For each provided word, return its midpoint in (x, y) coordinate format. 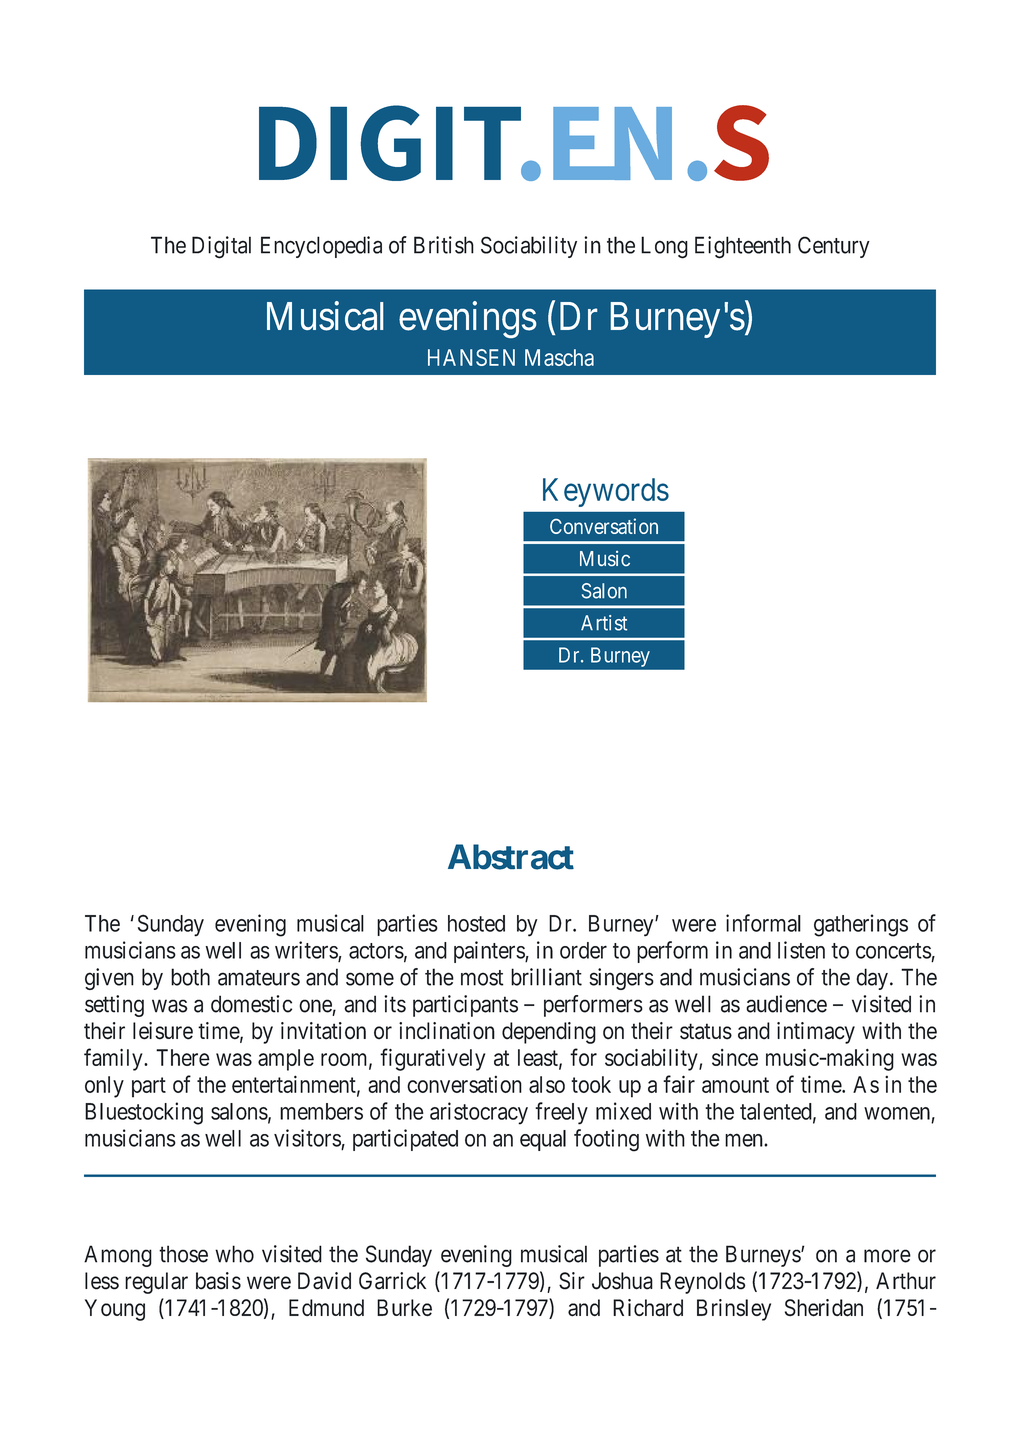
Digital (221, 247)
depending (549, 1033)
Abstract (511, 857)
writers (307, 951)
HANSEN (471, 357)
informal (763, 923)
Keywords (606, 492)
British (444, 245)
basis (218, 1281)
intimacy (816, 1033)
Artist (604, 623)
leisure (163, 1031)
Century (834, 247)
